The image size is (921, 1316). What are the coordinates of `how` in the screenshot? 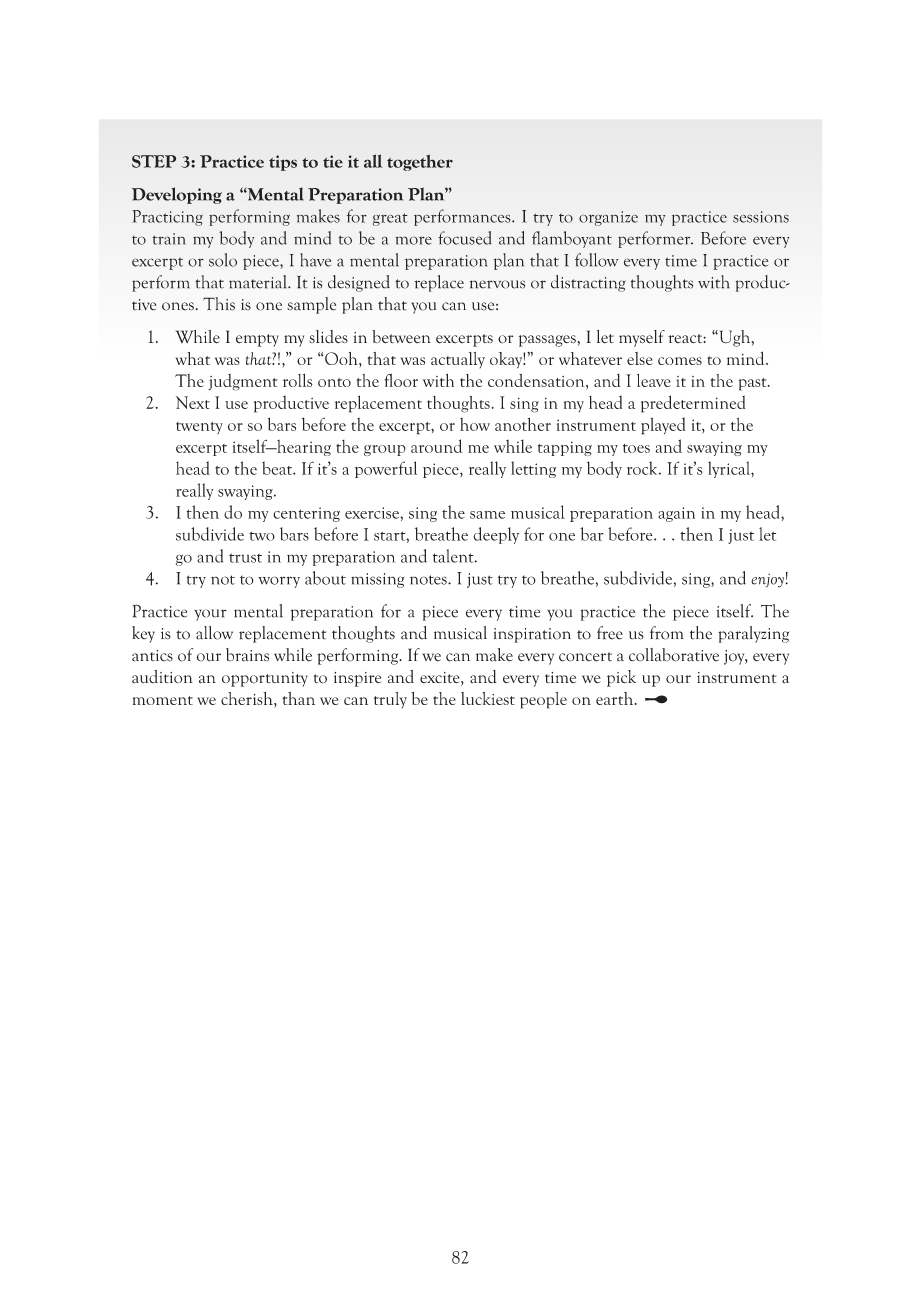 It's located at (475, 424).
